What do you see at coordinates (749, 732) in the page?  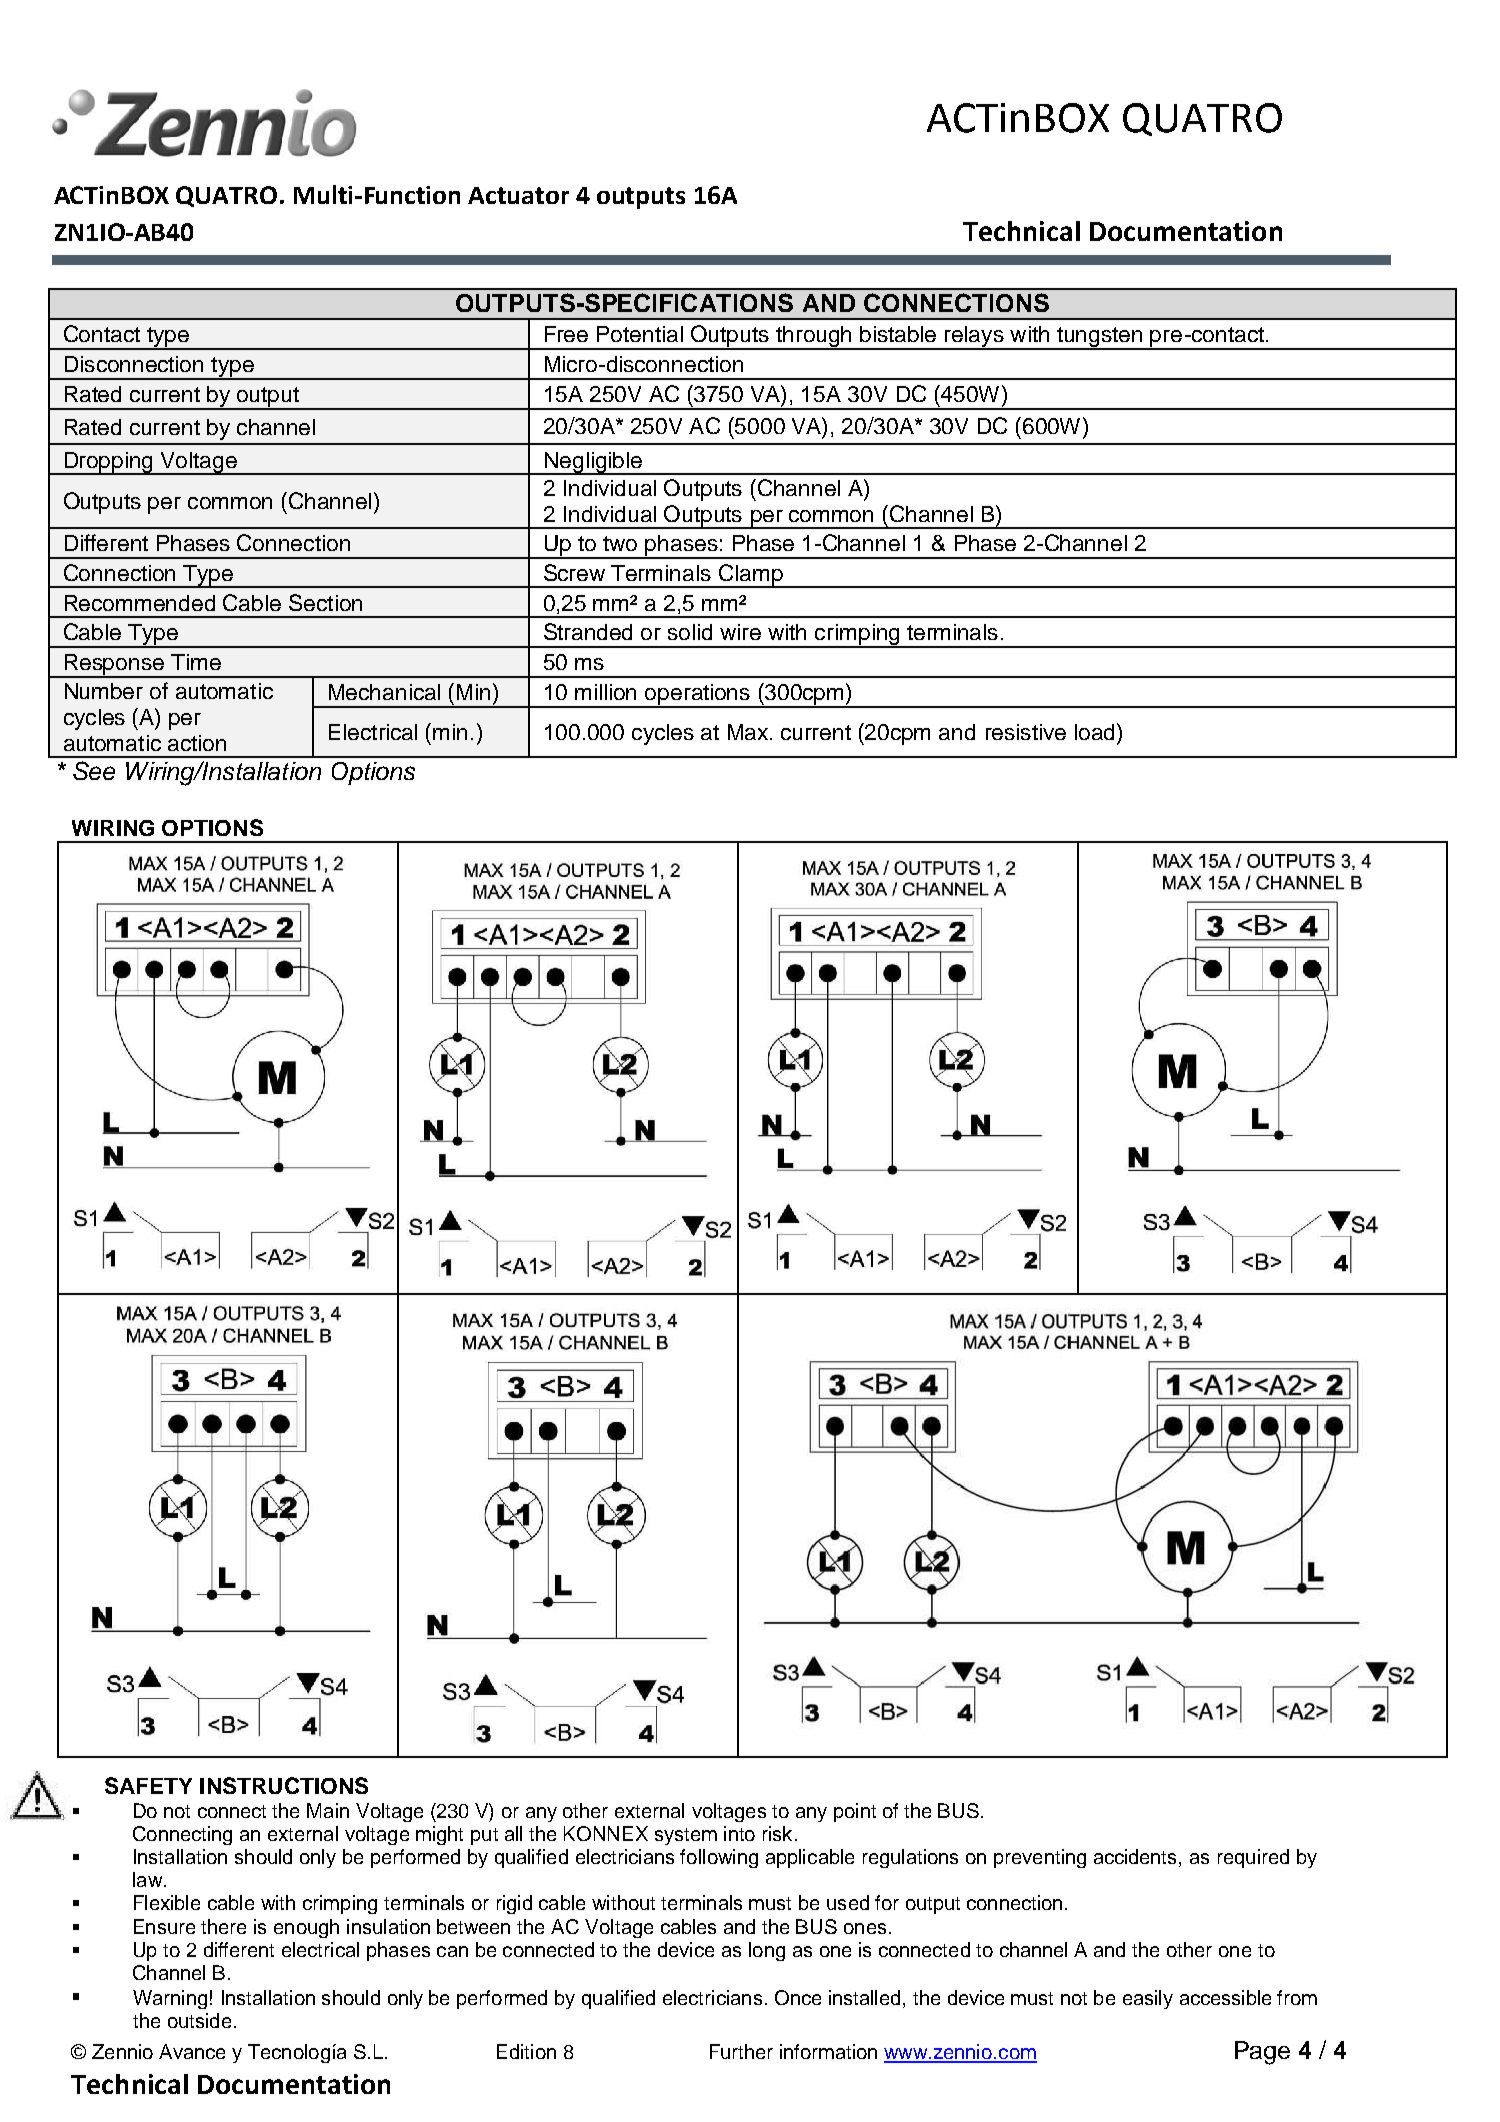 I see `Max` at bounding box center [749, 732].
